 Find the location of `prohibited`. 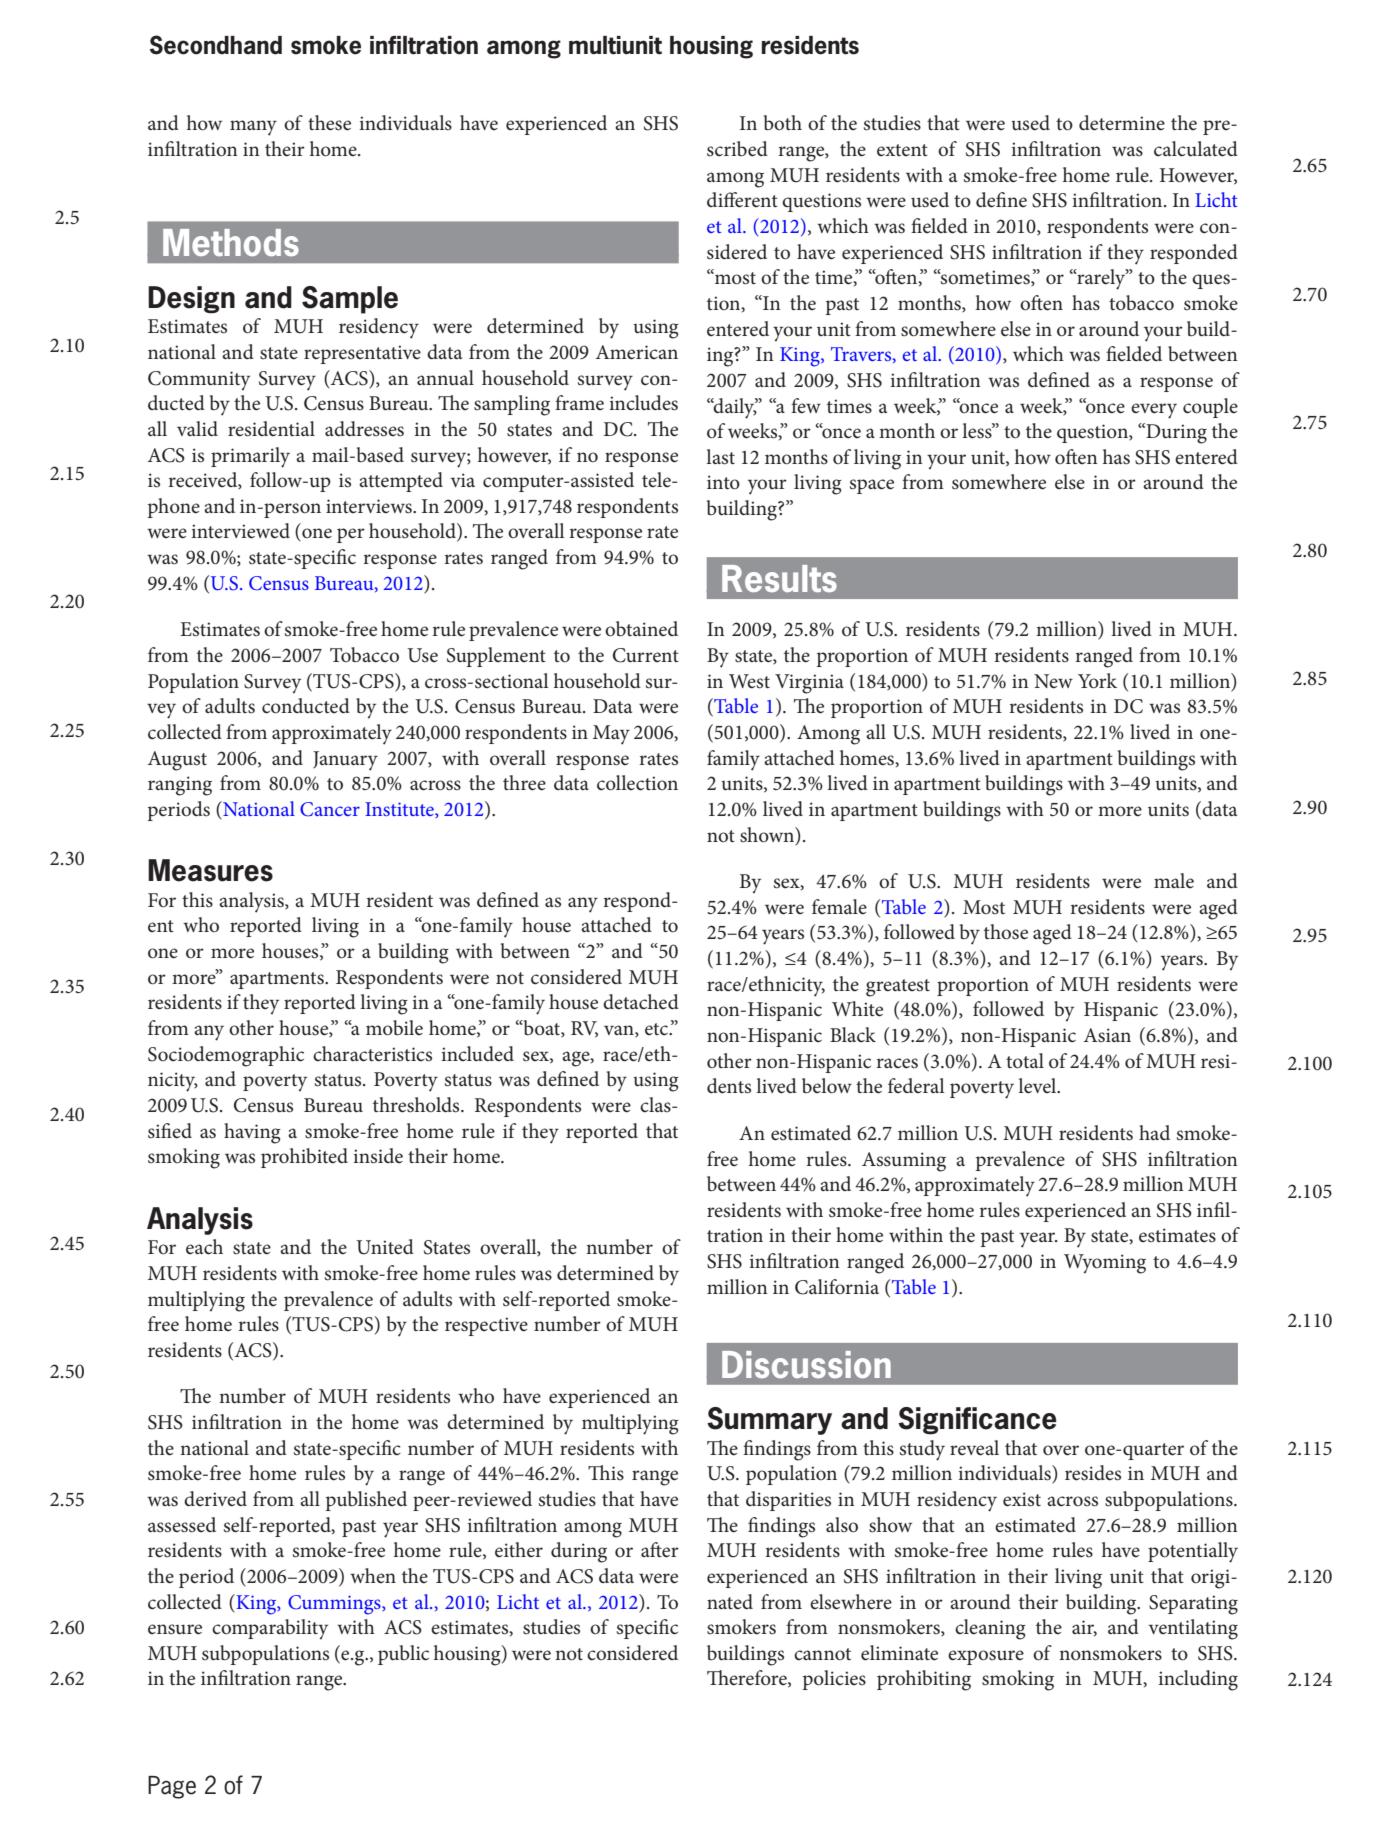

prohibited is located at coordinates (304, 1158).
